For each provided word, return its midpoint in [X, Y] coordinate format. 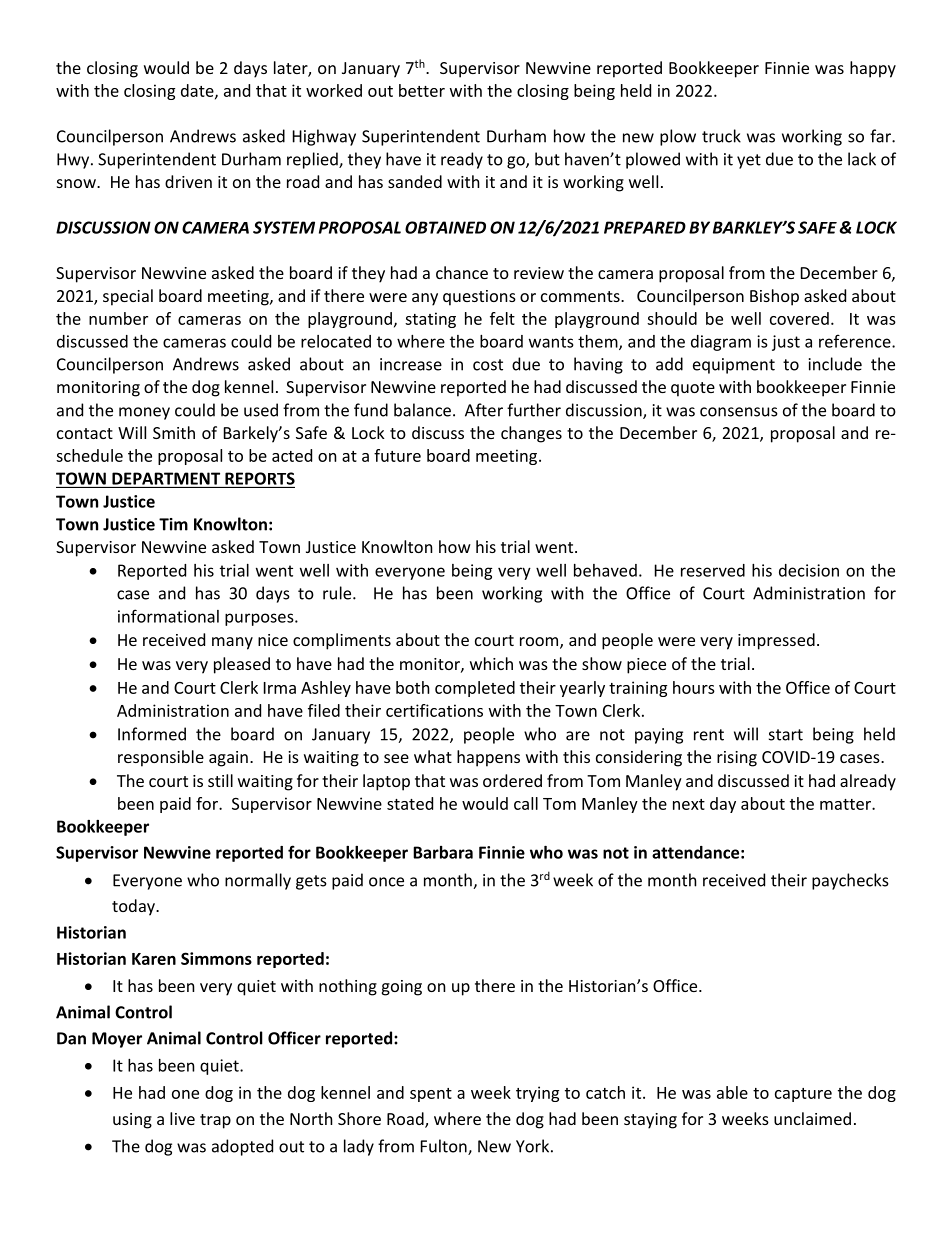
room [540, 643]
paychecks [850, 881]
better [422, 90]
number [118, 318]
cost [488, 365]
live [182, 1118]
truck [721, 136]
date [198, 91]
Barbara [443, 852]
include [835, 364]
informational [168, 616]
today [134, 907]
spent [431, 1095]
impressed [776, 641]
